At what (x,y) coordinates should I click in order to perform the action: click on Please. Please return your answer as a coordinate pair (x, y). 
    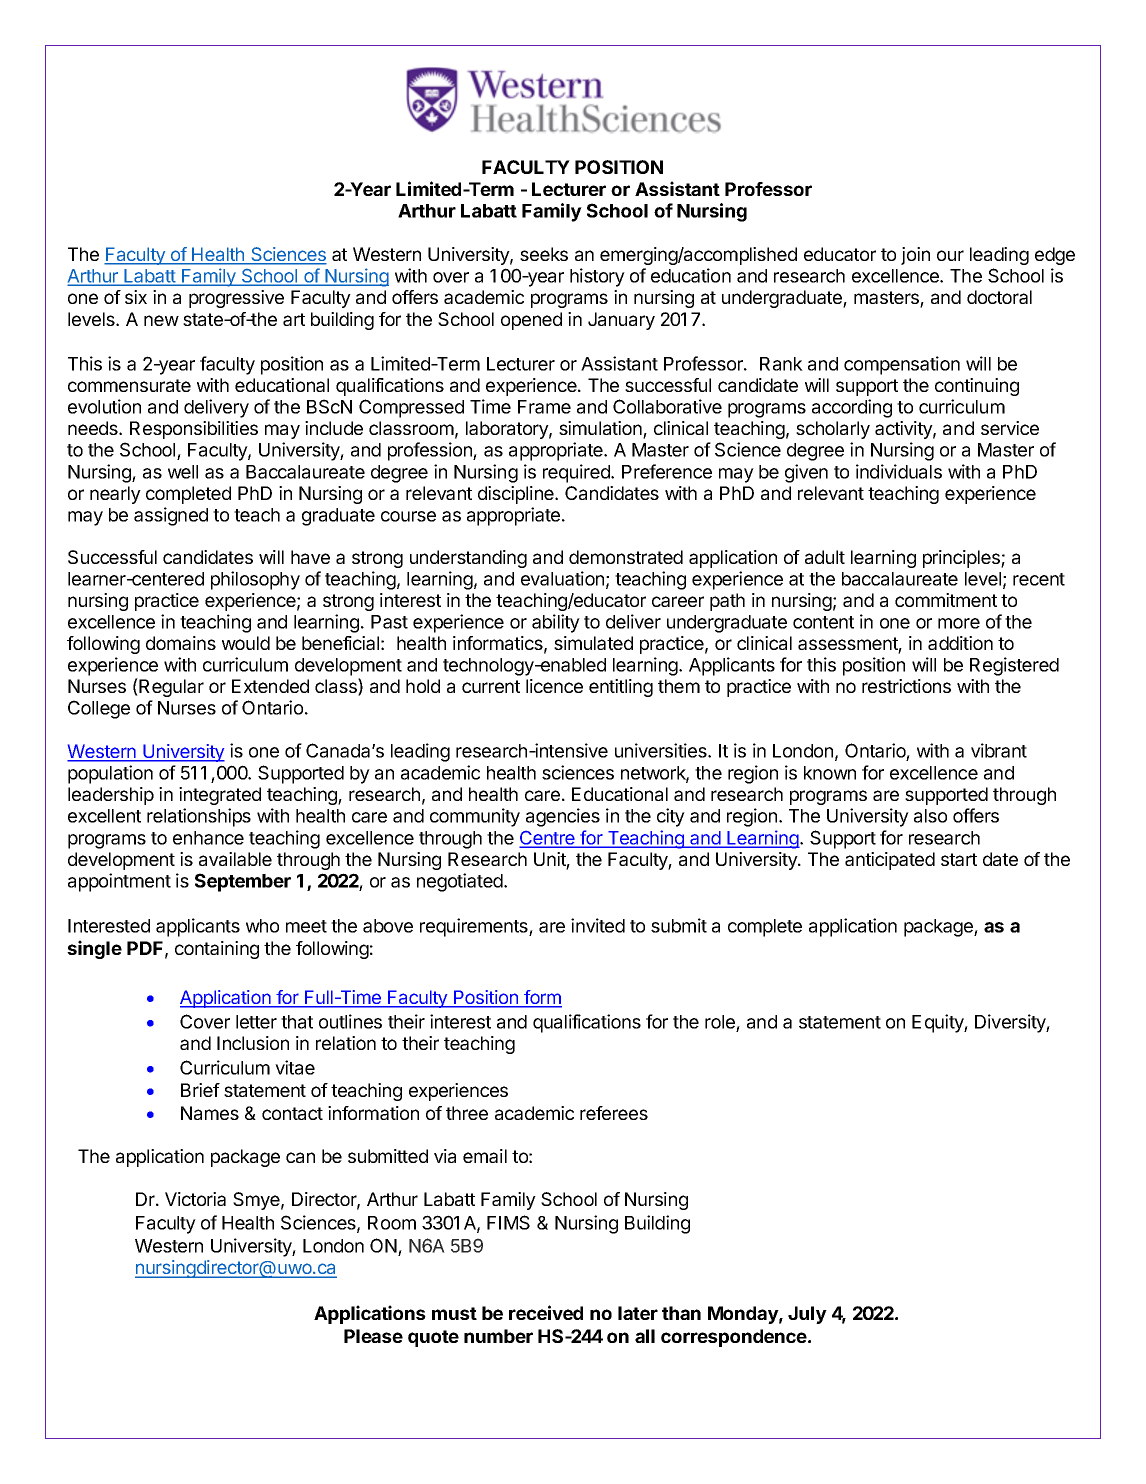
    Looking at the image, I should click on (373, 1336).
